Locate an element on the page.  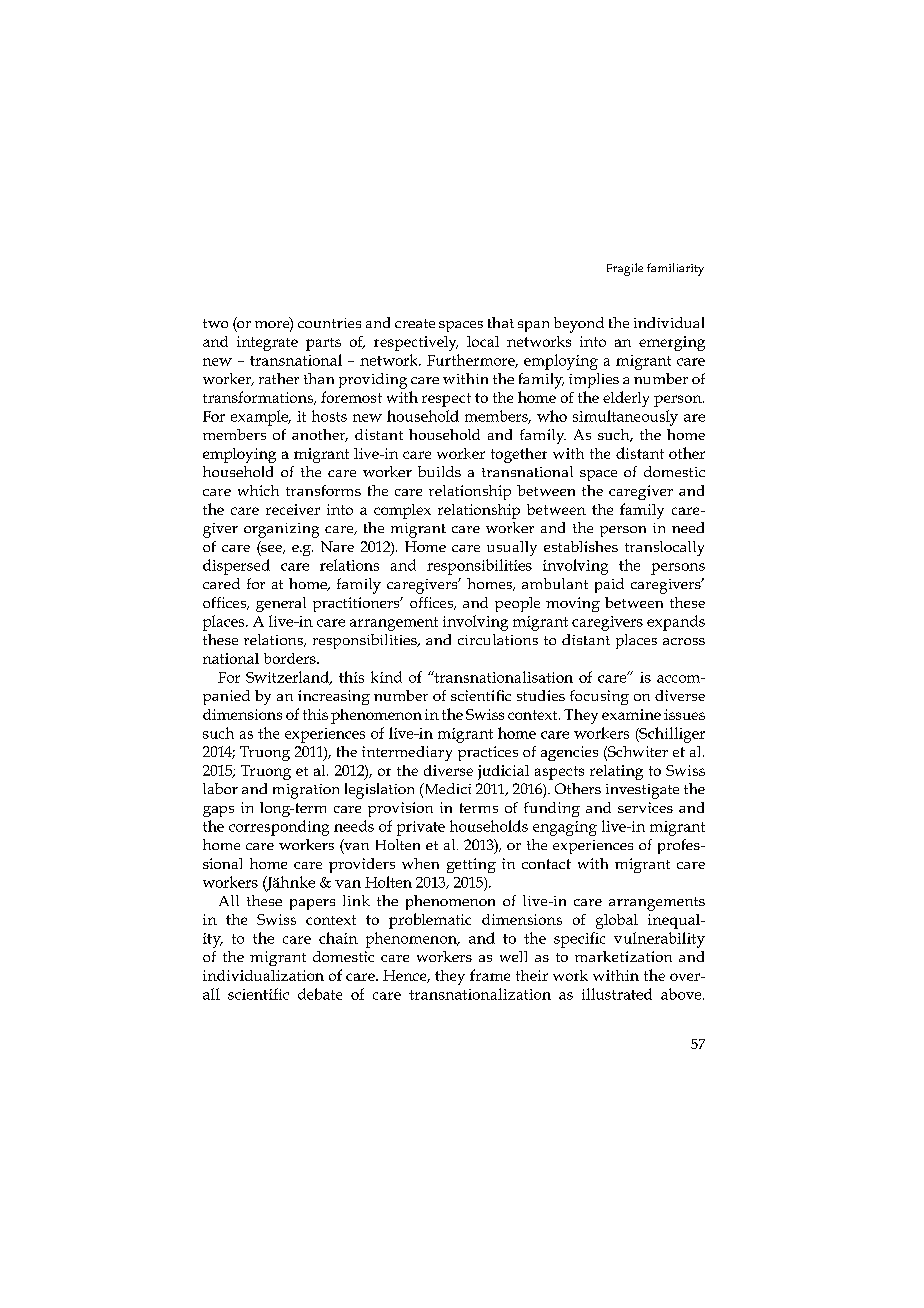
debate is located at coordinates (320, 994).
